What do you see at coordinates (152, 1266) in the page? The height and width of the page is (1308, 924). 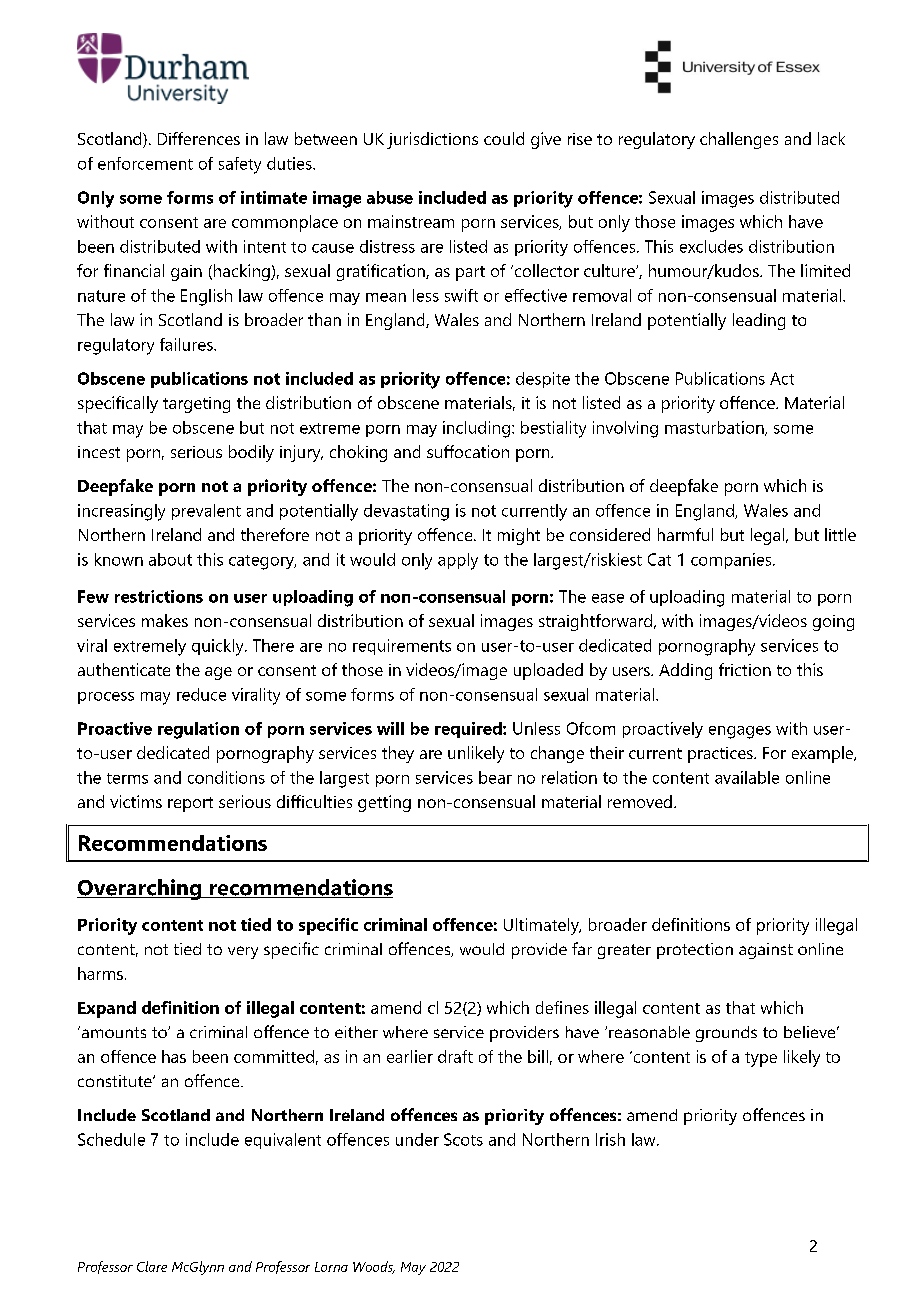 I see `Clare` at bounding box center [152, 1266].
